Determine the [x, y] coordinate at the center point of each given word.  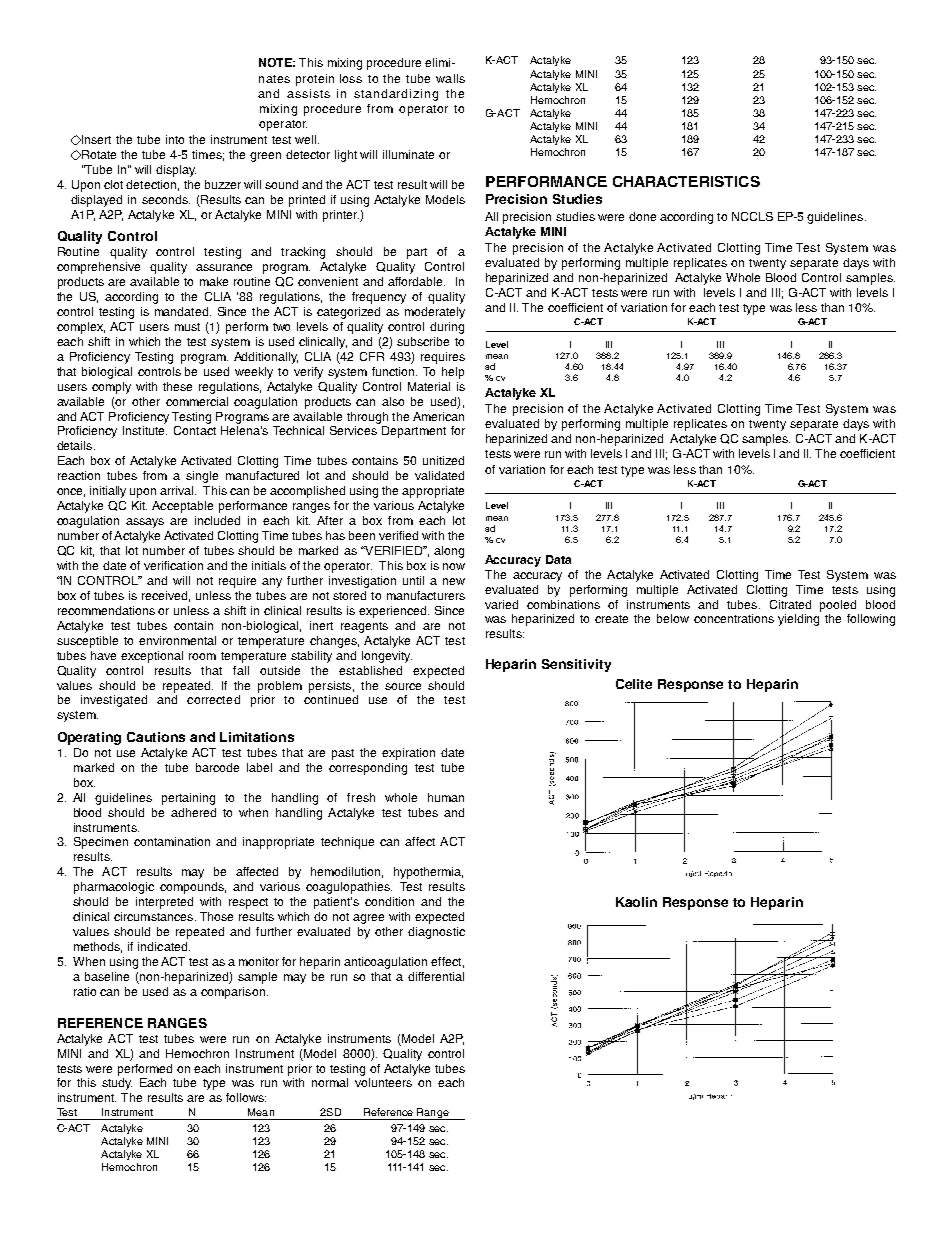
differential [436, 976]
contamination [172, 841]
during [447, 328]
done [642, 216]
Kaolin [636, 902]
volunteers [383, 1082]
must [187, 327]
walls [450, 78]
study [117, 1084]
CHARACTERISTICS [686, 181]
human [446, 797]
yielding [798, 620]
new [454, 581]
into [175, 139]
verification [173, 565]
